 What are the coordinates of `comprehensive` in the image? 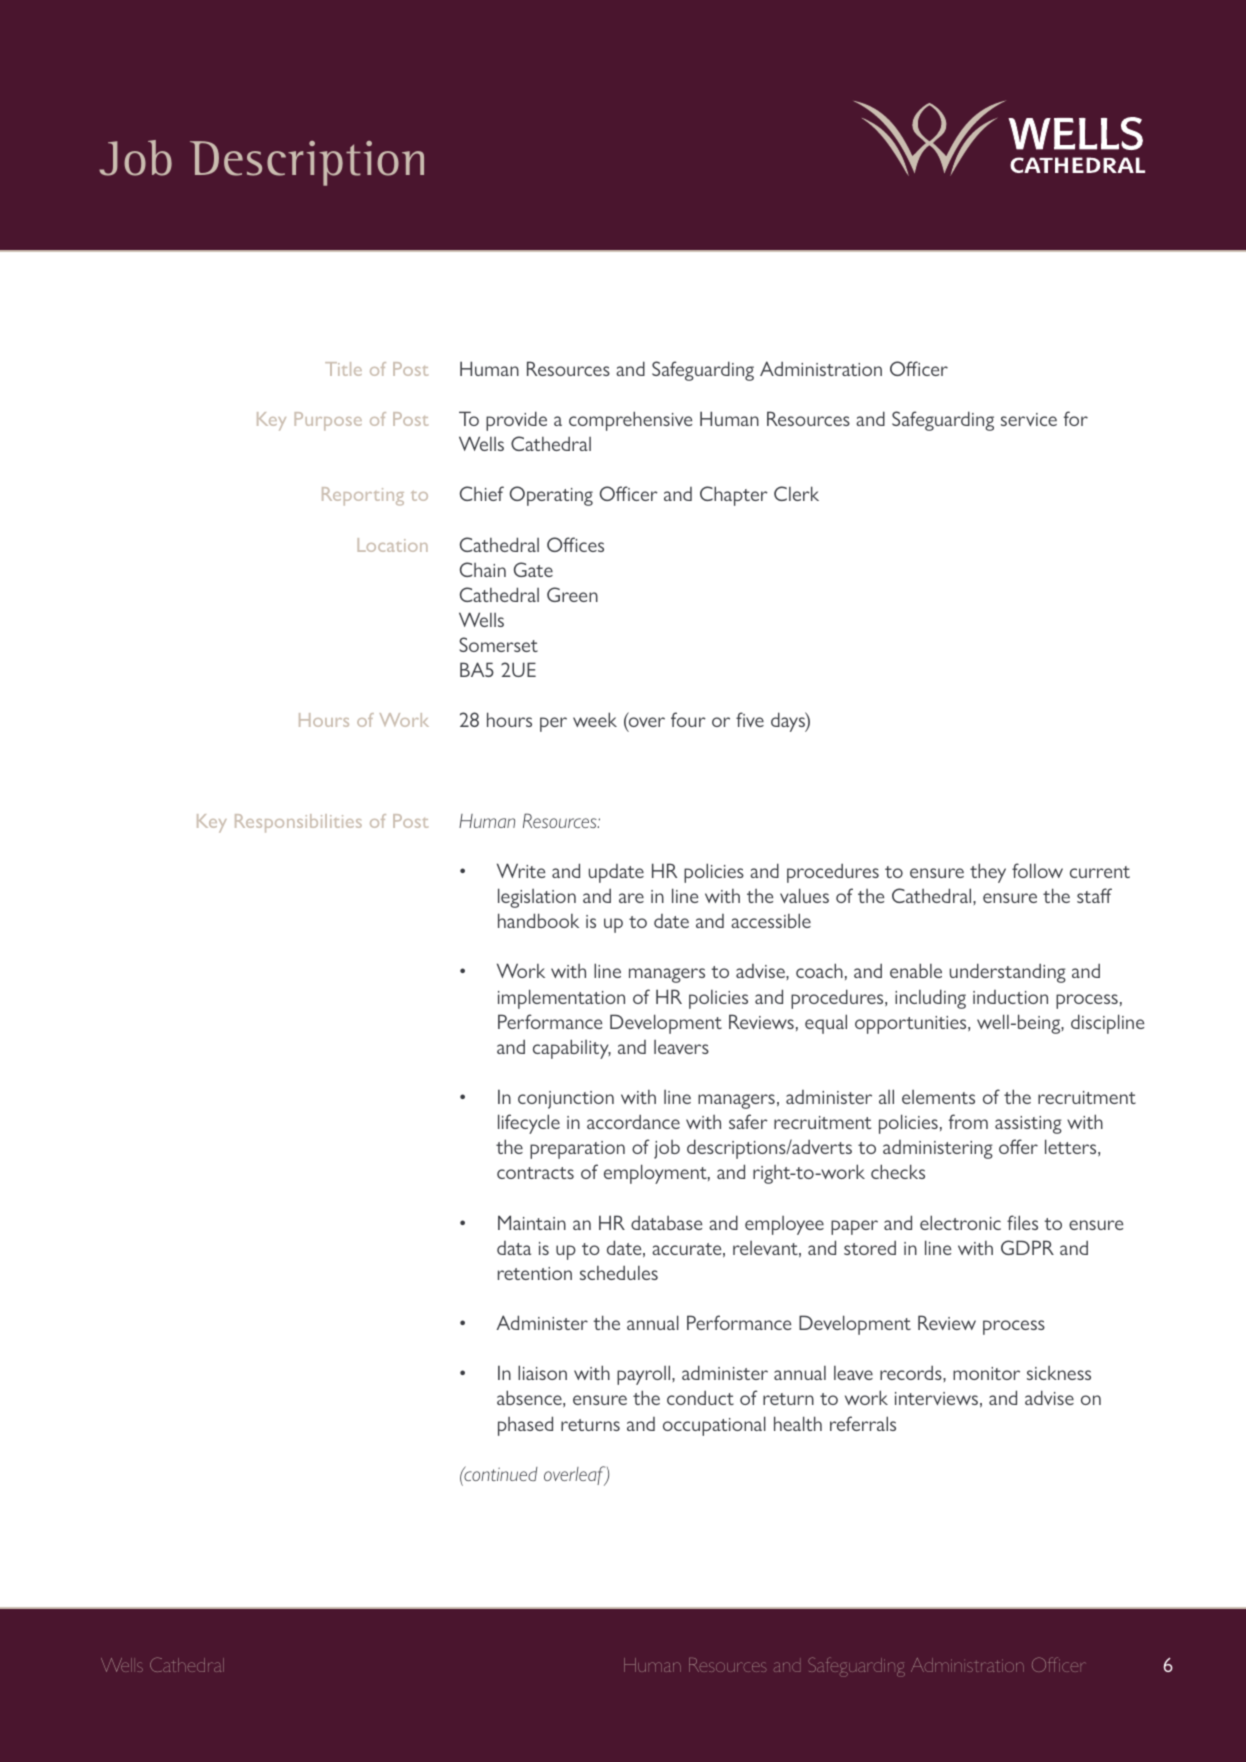 It's located at (630, 421).
